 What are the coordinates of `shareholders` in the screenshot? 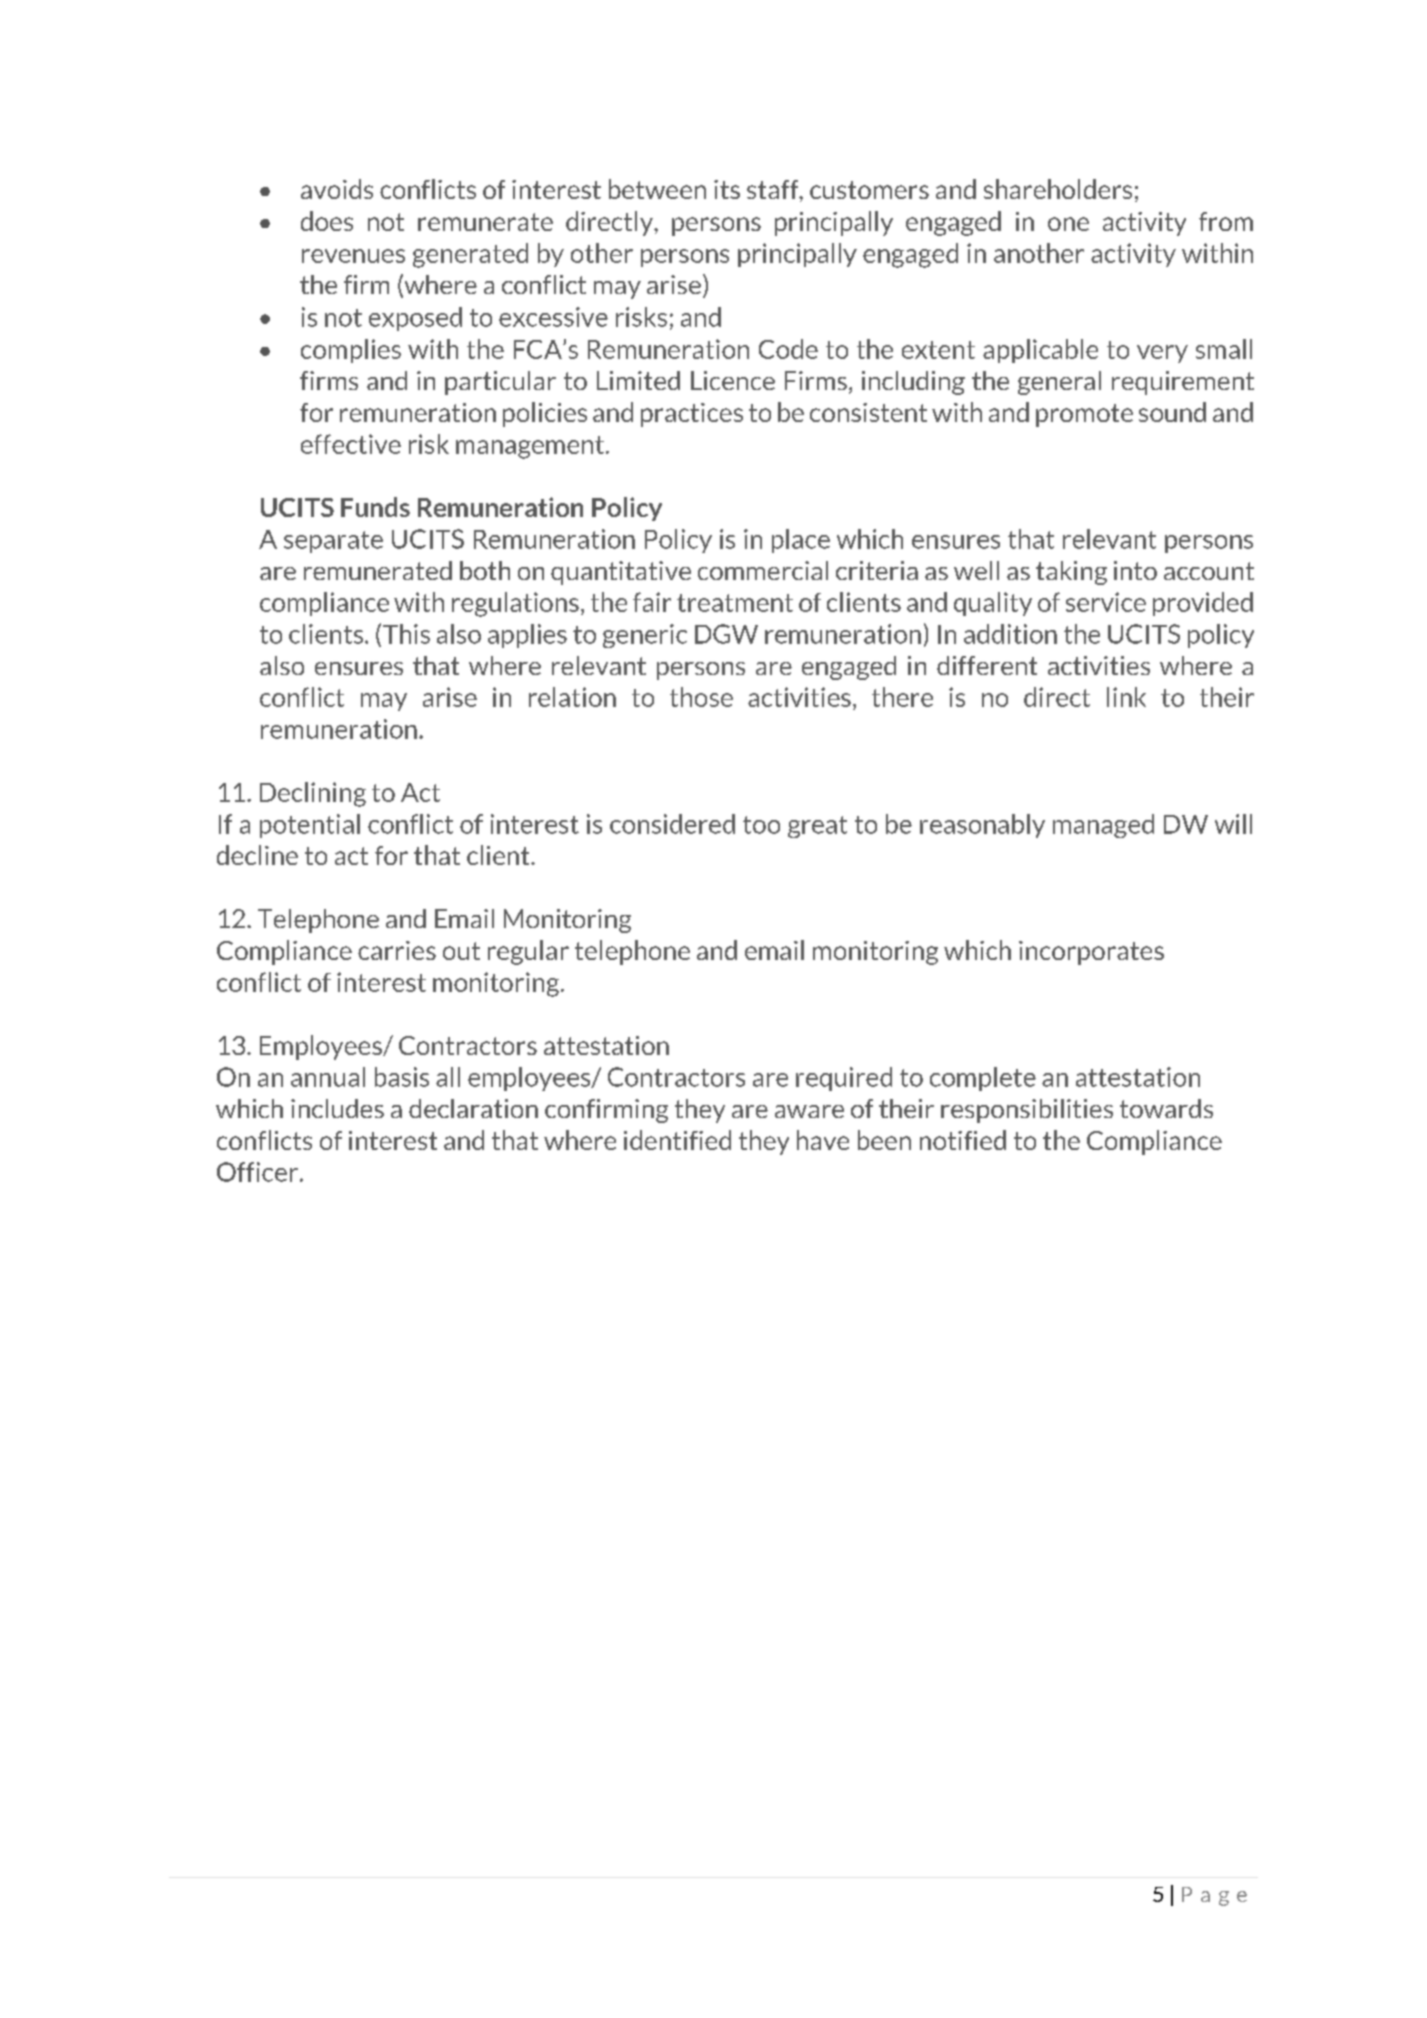 It's located at (1058, 189).
